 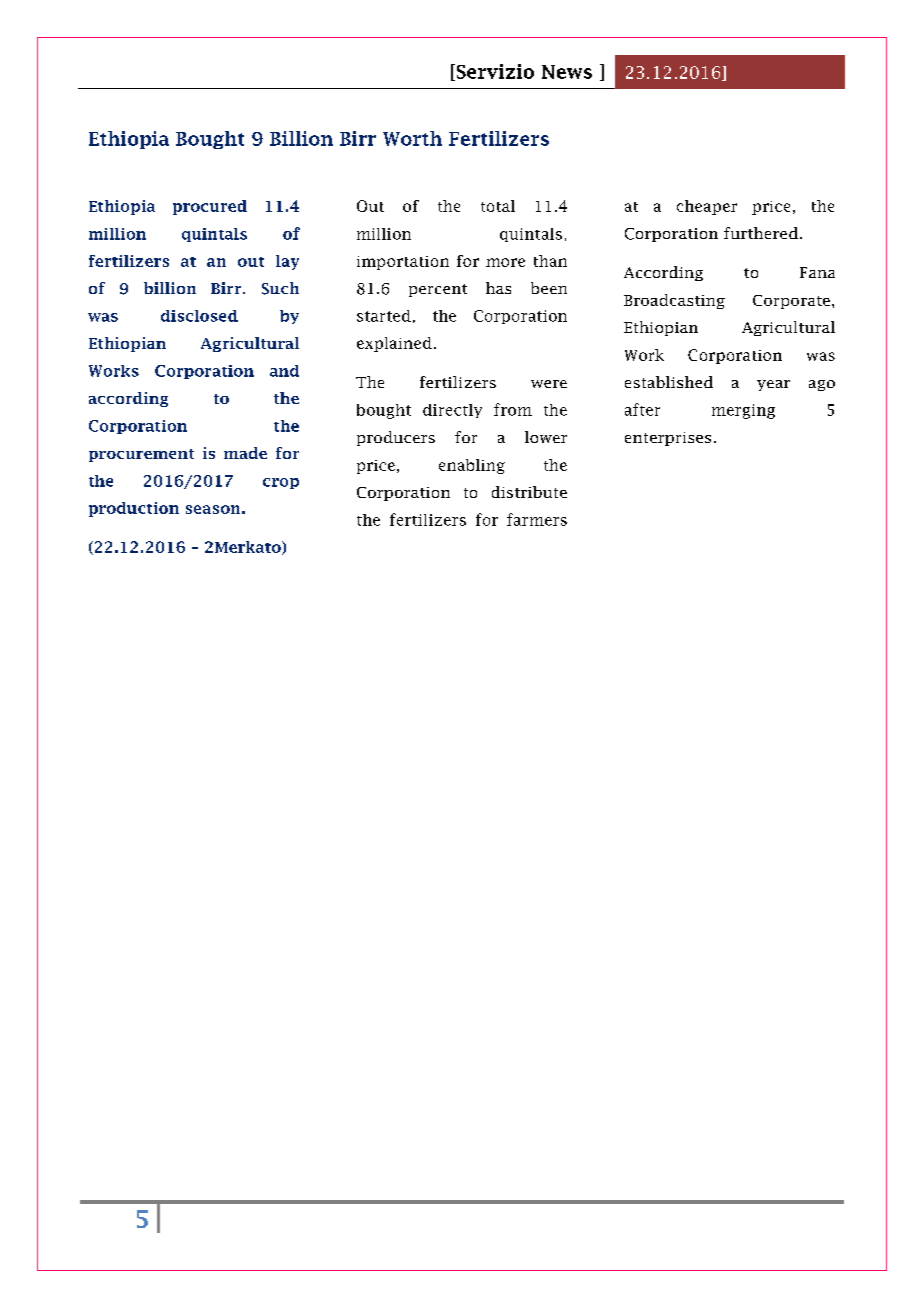 I want to click on furthered, so click(x=761, y=233).
